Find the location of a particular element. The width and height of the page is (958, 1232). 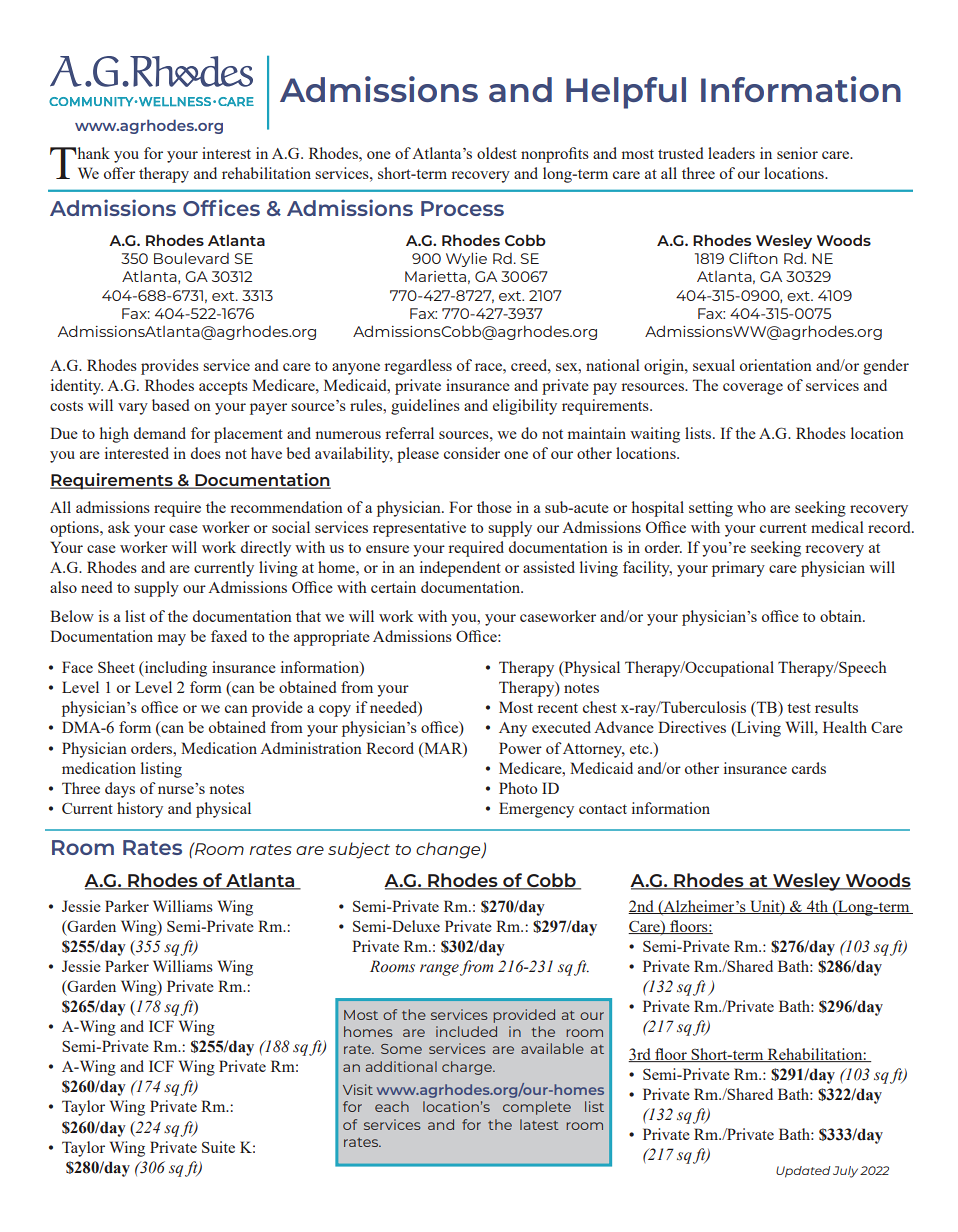

history is located at coordinates (140, 810).
